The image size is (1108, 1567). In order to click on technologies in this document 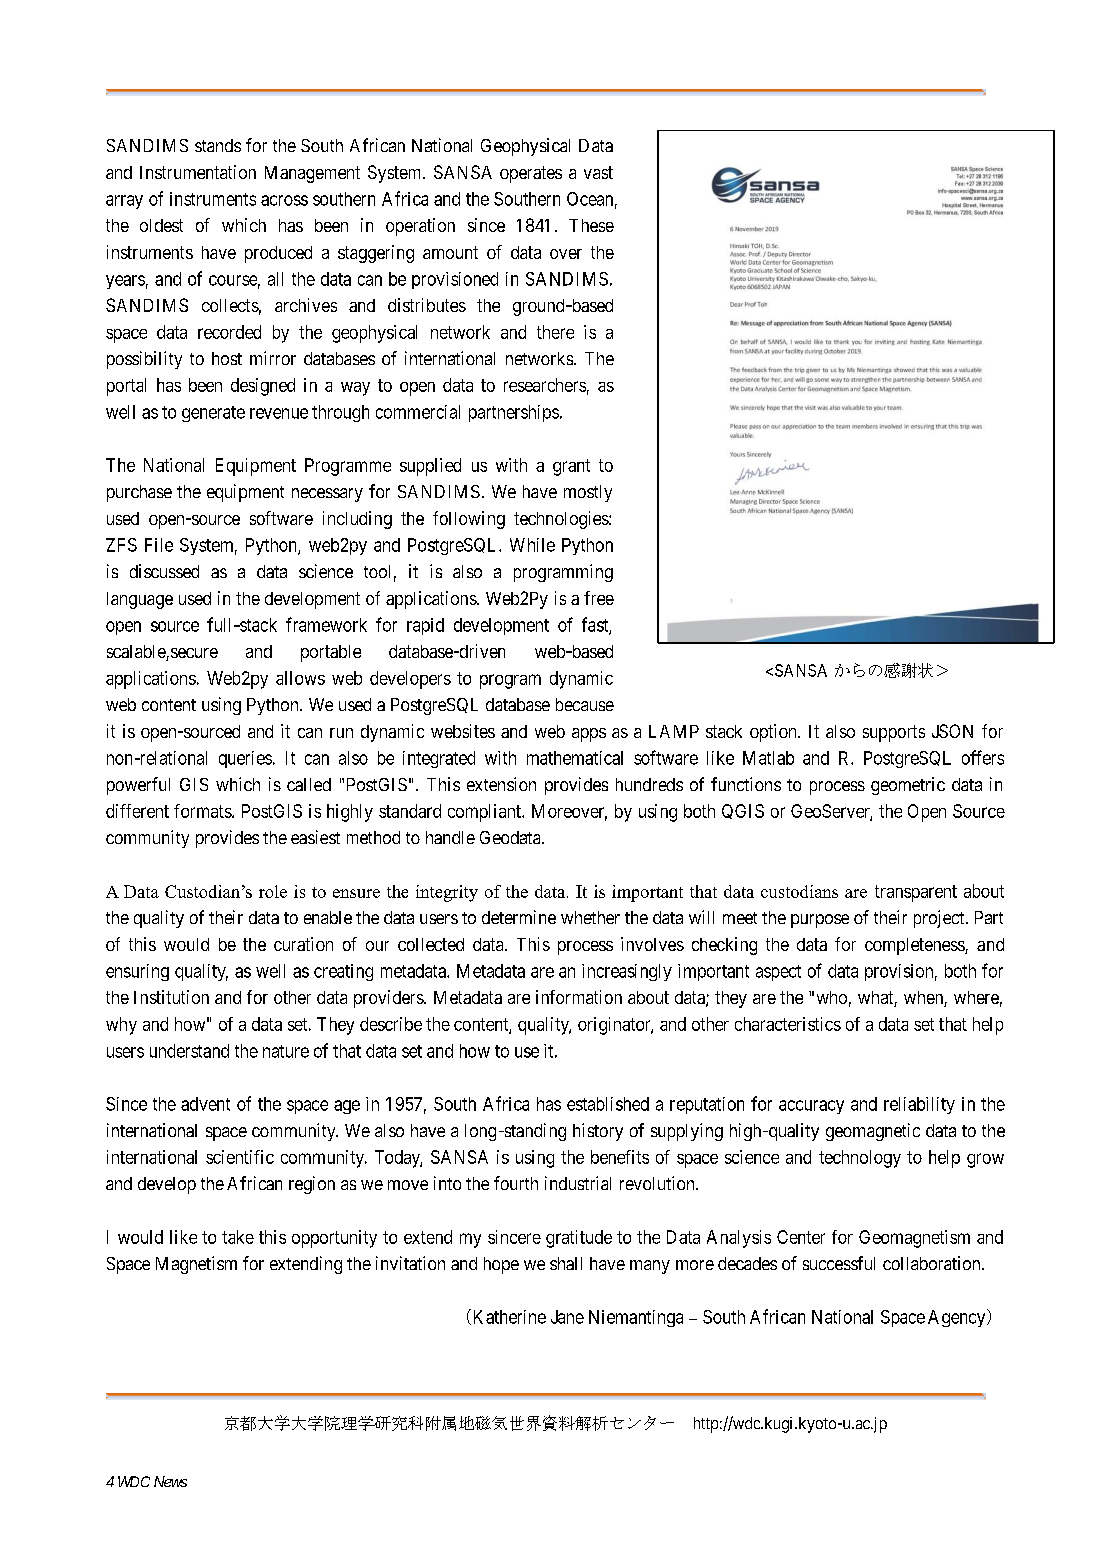, I will do `click(562, 520)`.
